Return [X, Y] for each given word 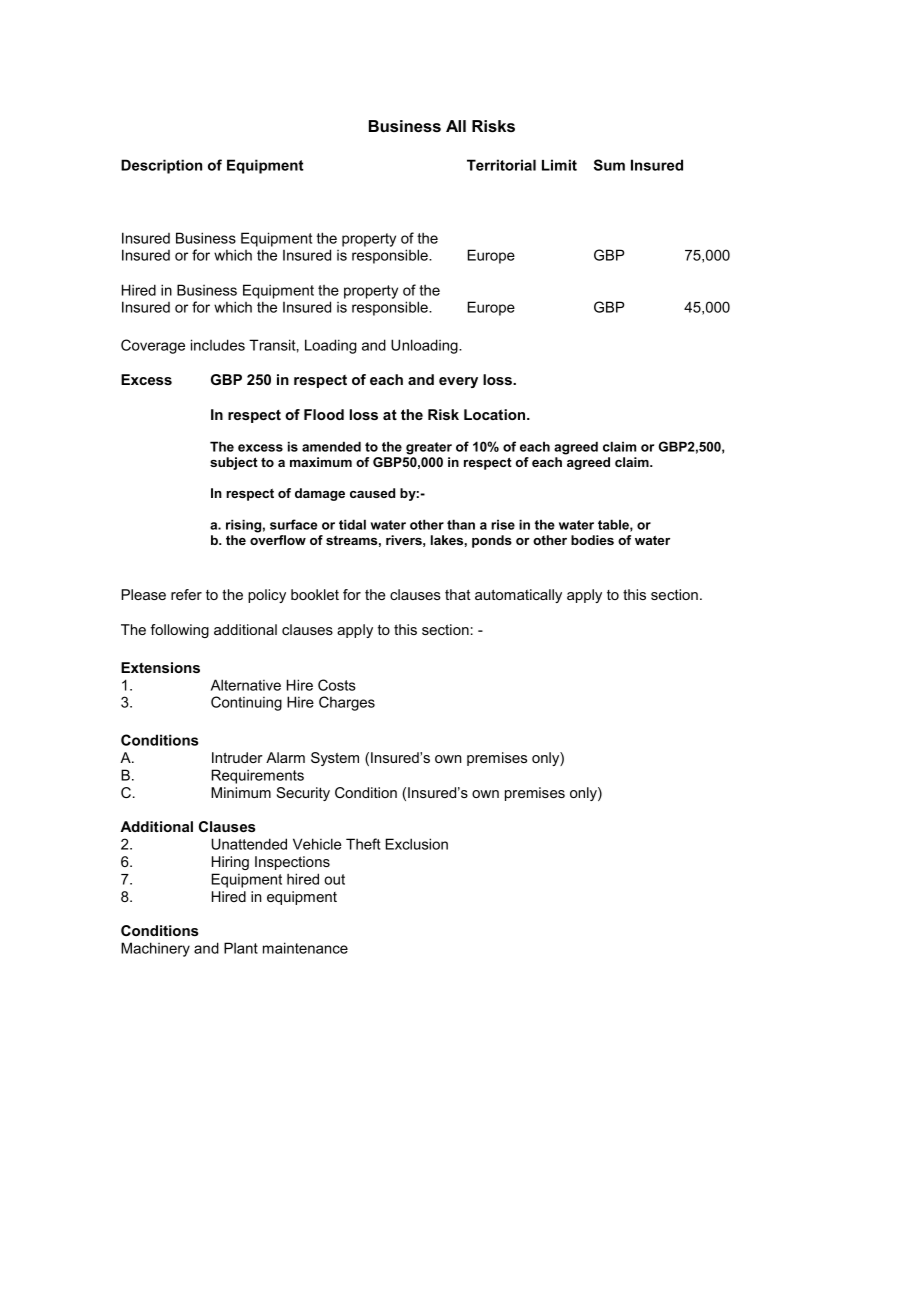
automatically [518, 596]
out [334, 879]
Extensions [160, 667]
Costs [337, 685]
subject [234, 463]
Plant [241, 948]
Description [161, 166]
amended [331, 446]
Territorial [501, 165]
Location [496, 414]
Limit [559, 165]
